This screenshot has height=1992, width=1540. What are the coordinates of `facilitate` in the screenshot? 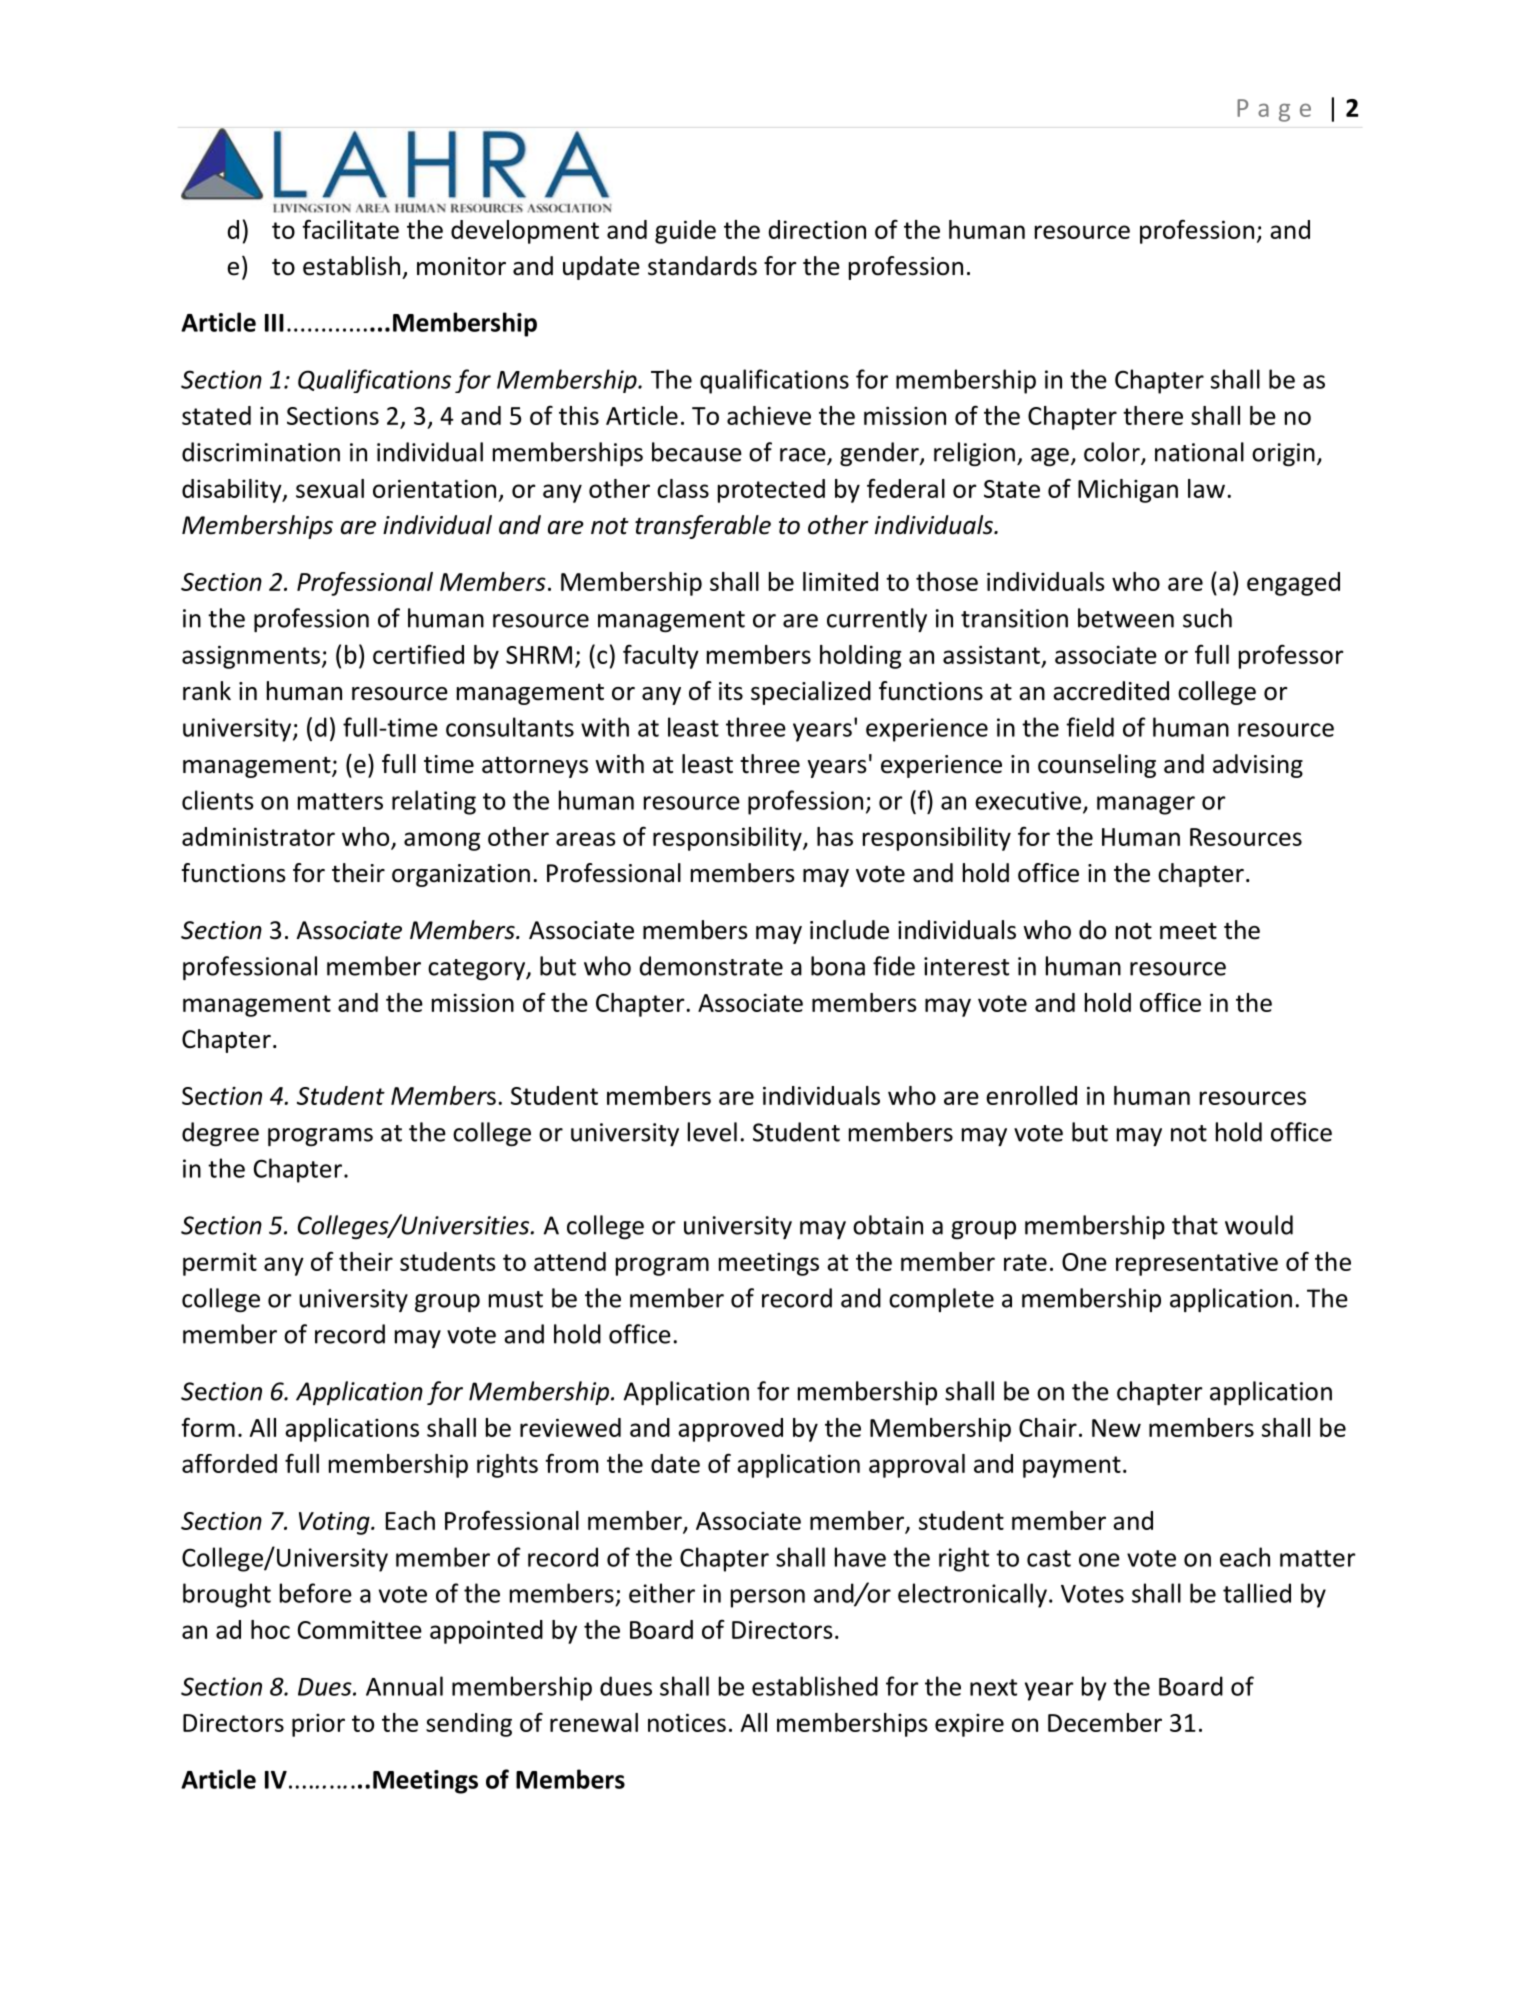 It's located at (350, 229).
